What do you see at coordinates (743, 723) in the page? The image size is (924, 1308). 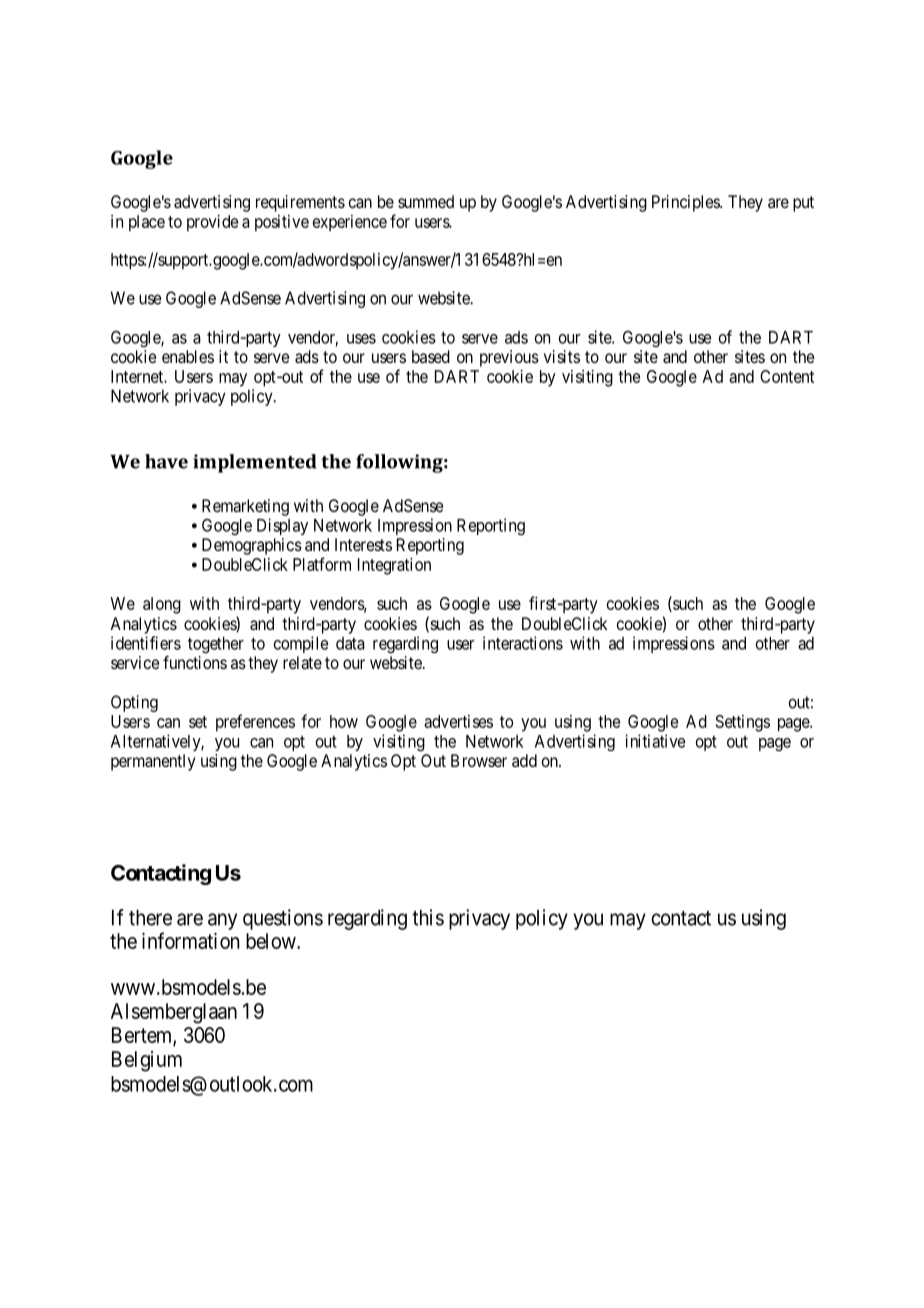 I see `Settings` at bounding box center [743, 723].
